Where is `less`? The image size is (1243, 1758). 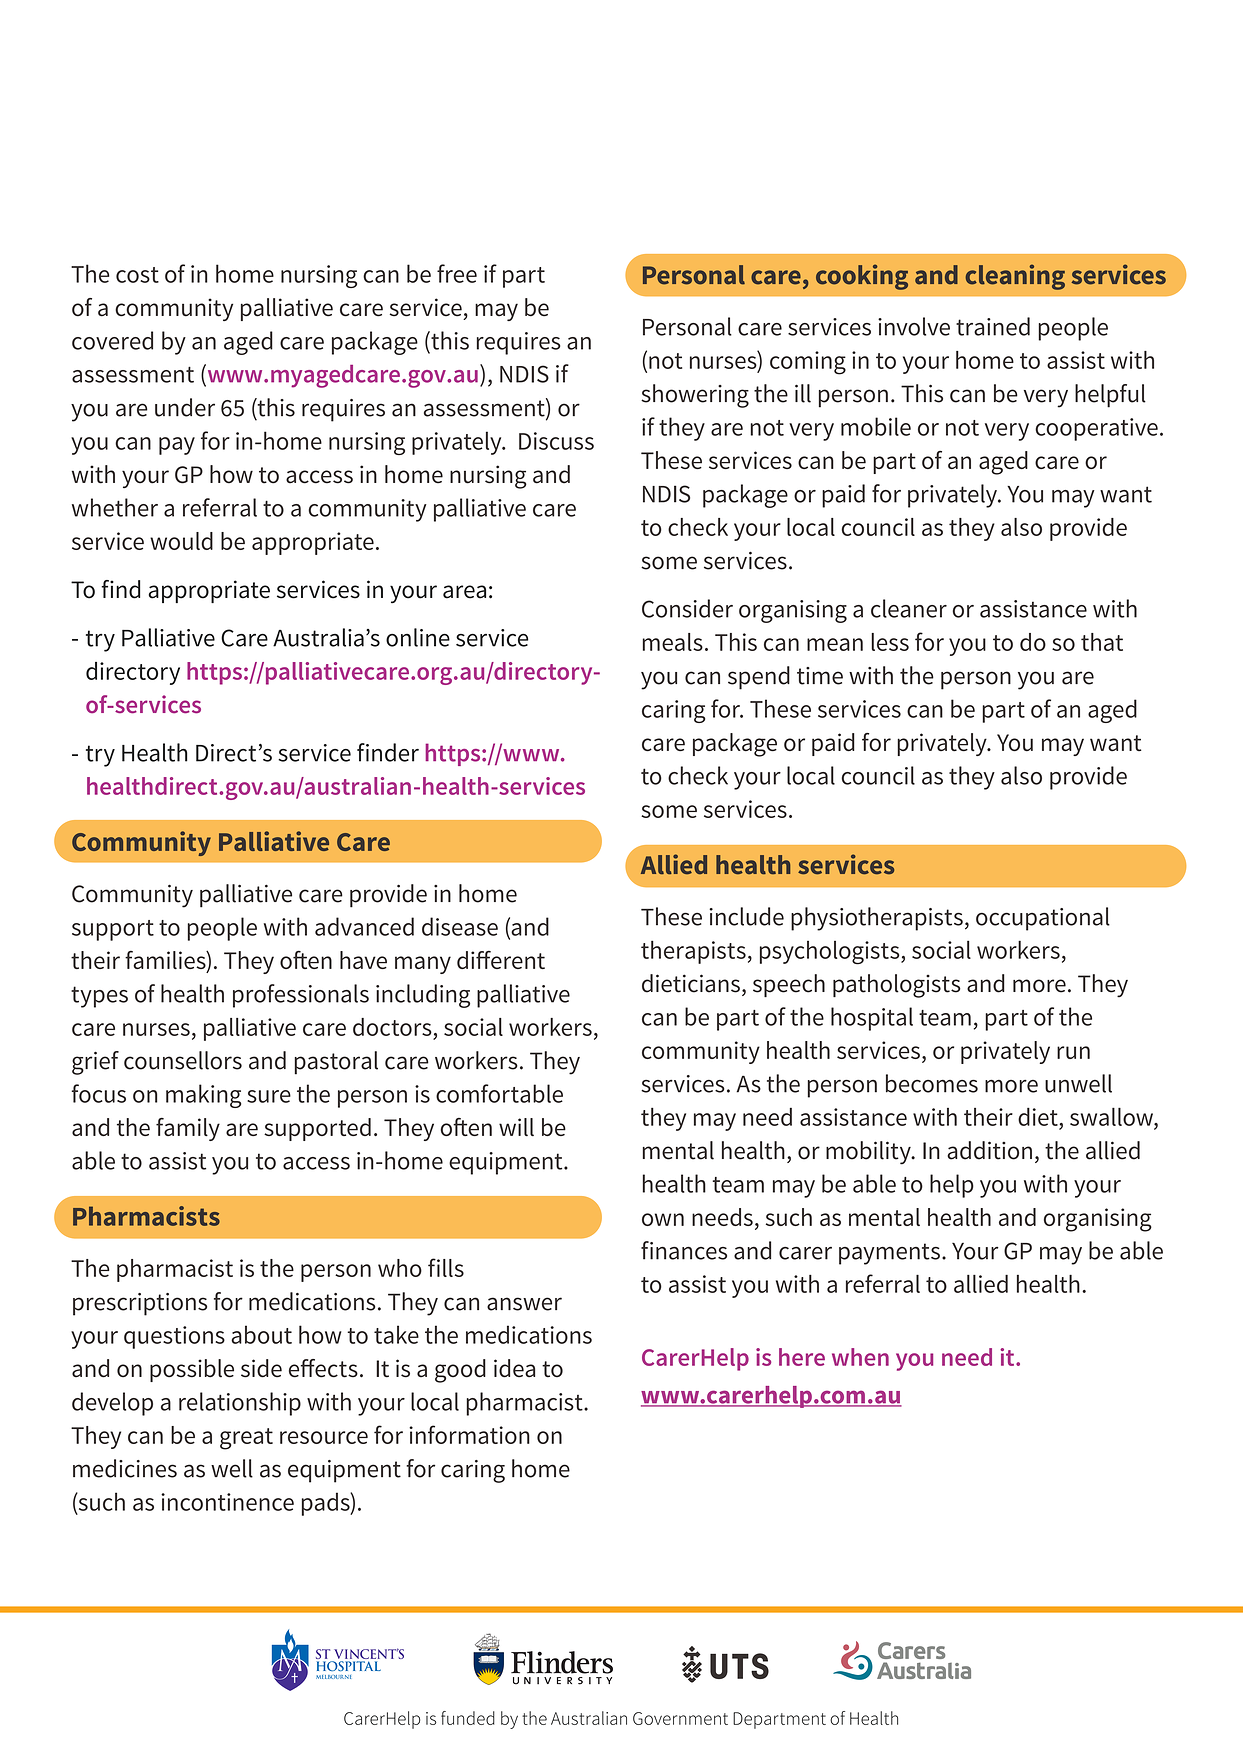
less is located at coordinates (890, 642).
